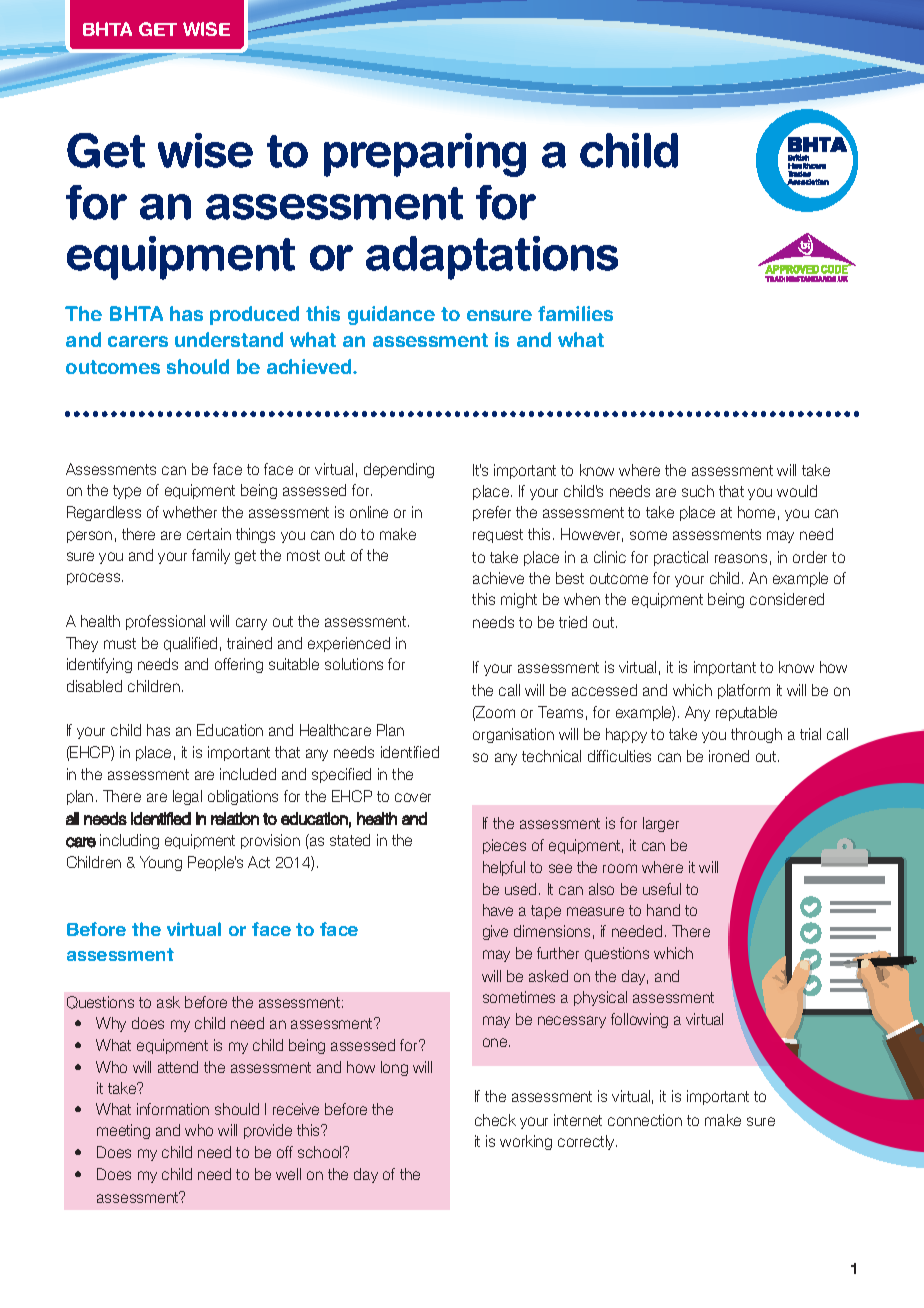  Describe the element at coordinates (575, 313) in the screenshot. I see `families` at that location.
